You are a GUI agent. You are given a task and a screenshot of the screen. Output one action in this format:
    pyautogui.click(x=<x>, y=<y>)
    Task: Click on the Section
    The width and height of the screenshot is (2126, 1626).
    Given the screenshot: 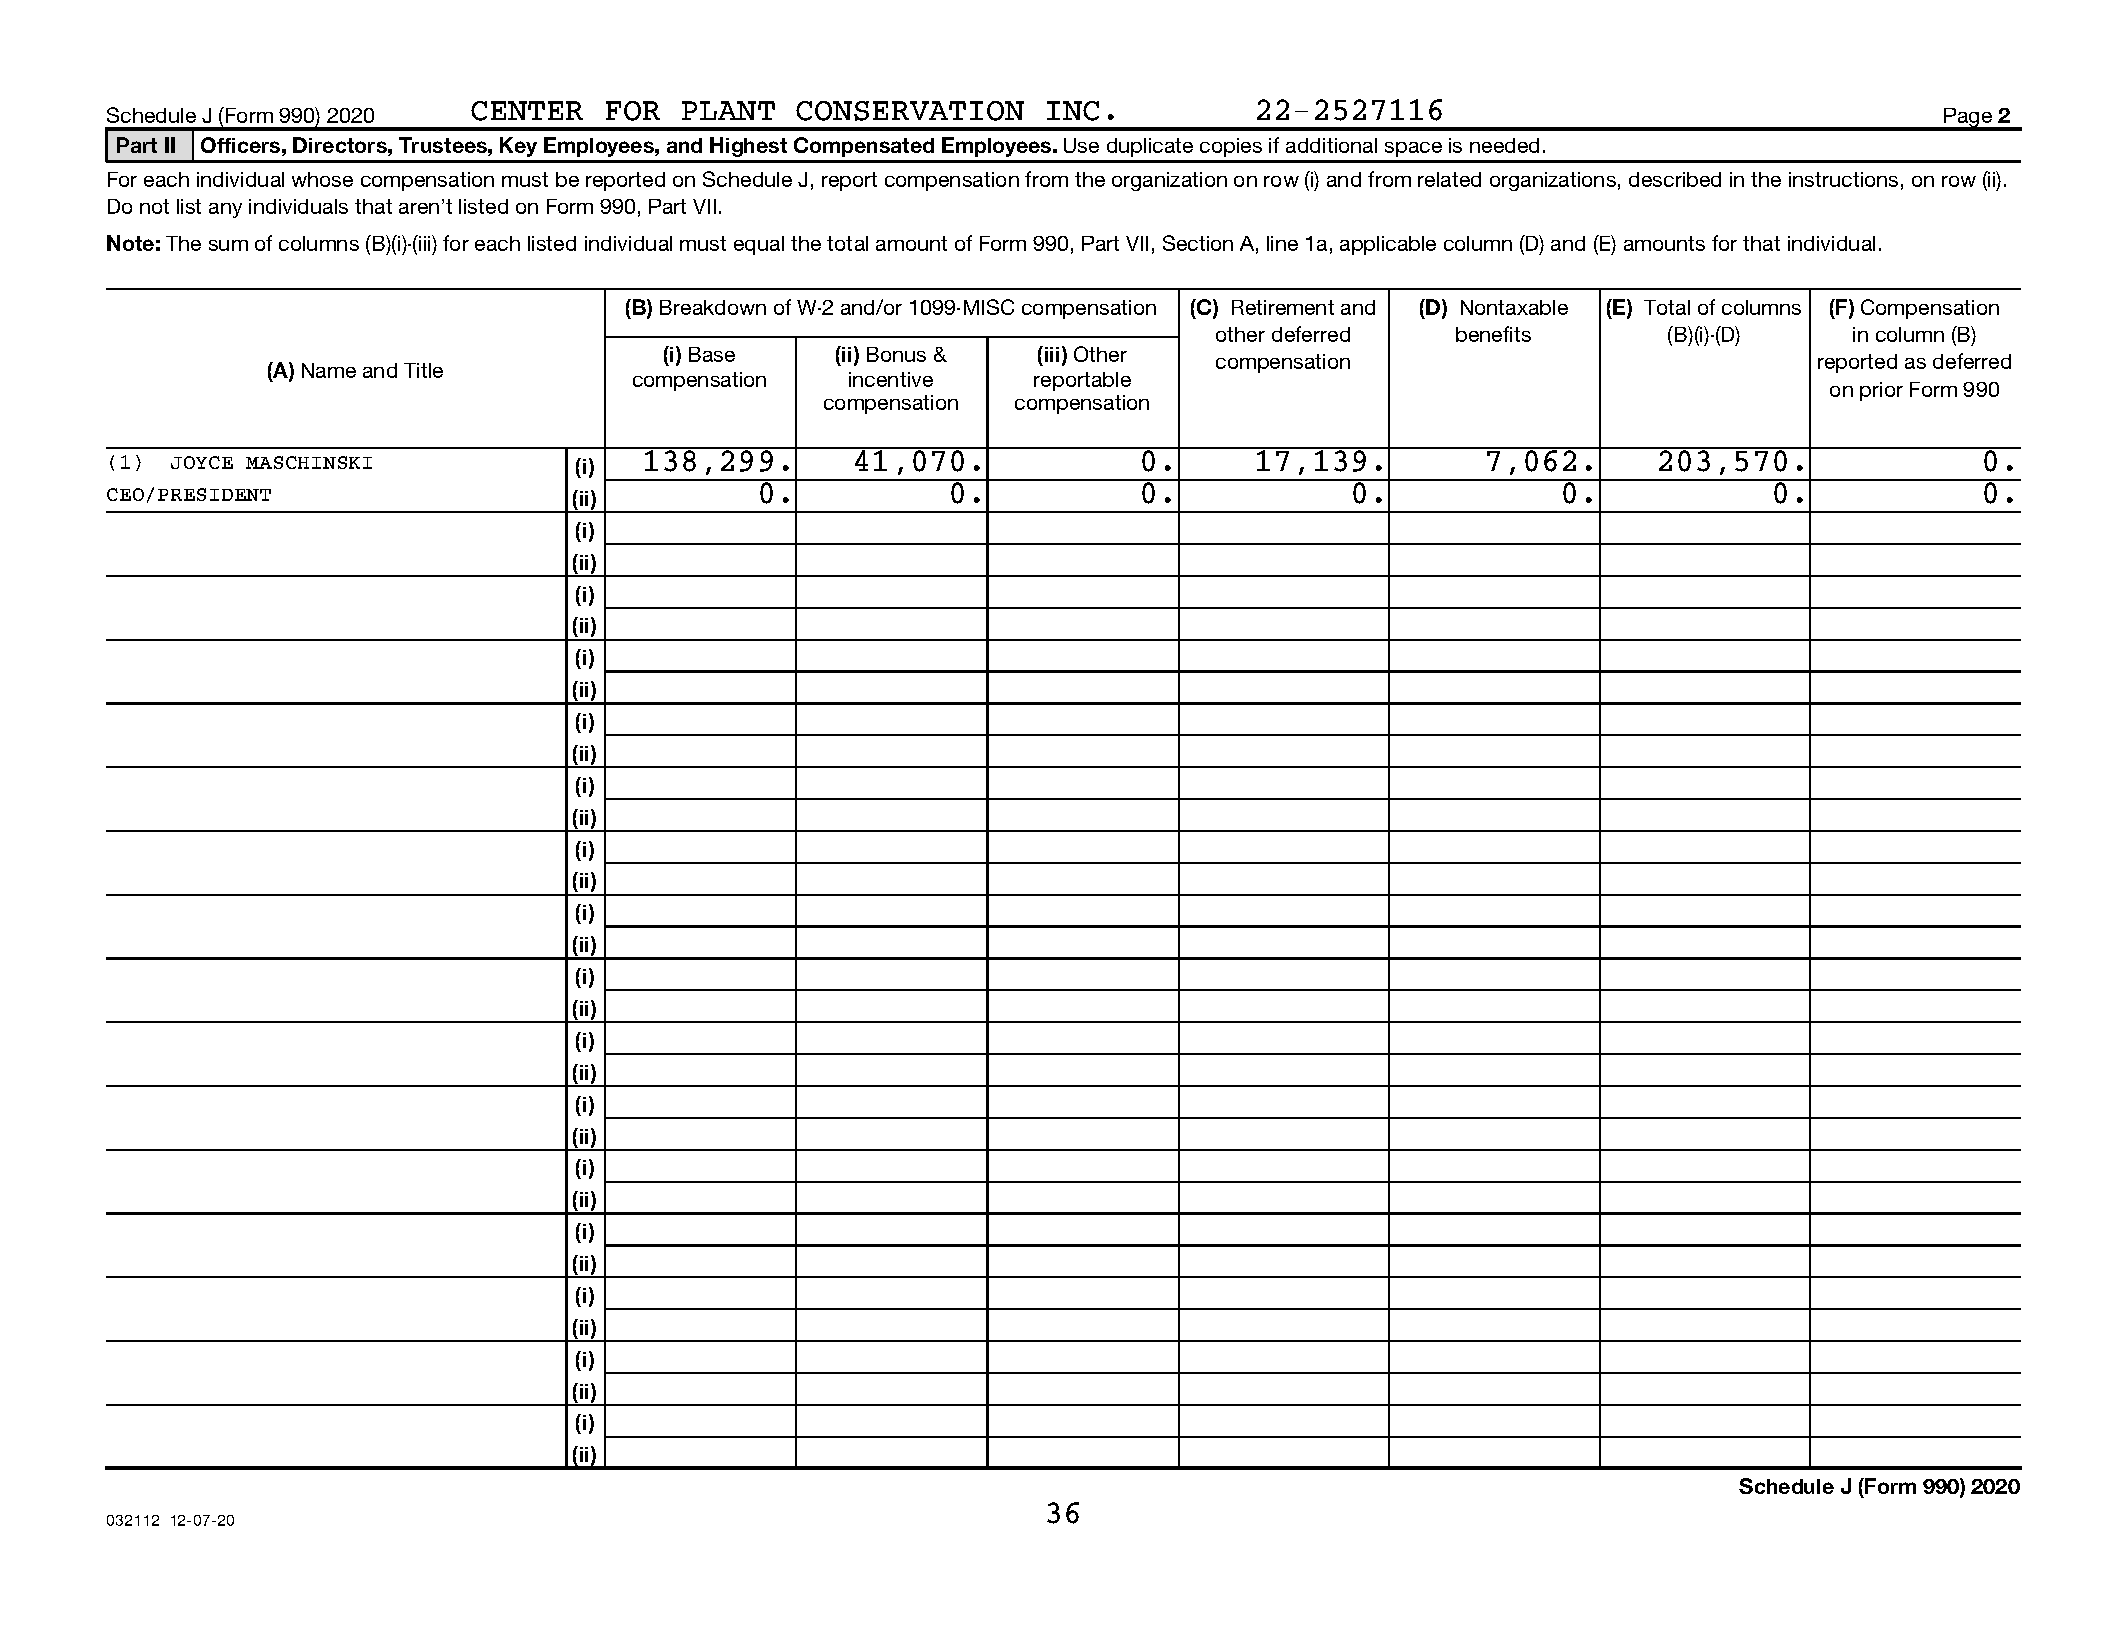 What is the action you would take?
    pyautogui.click(x=1198, y=243)
